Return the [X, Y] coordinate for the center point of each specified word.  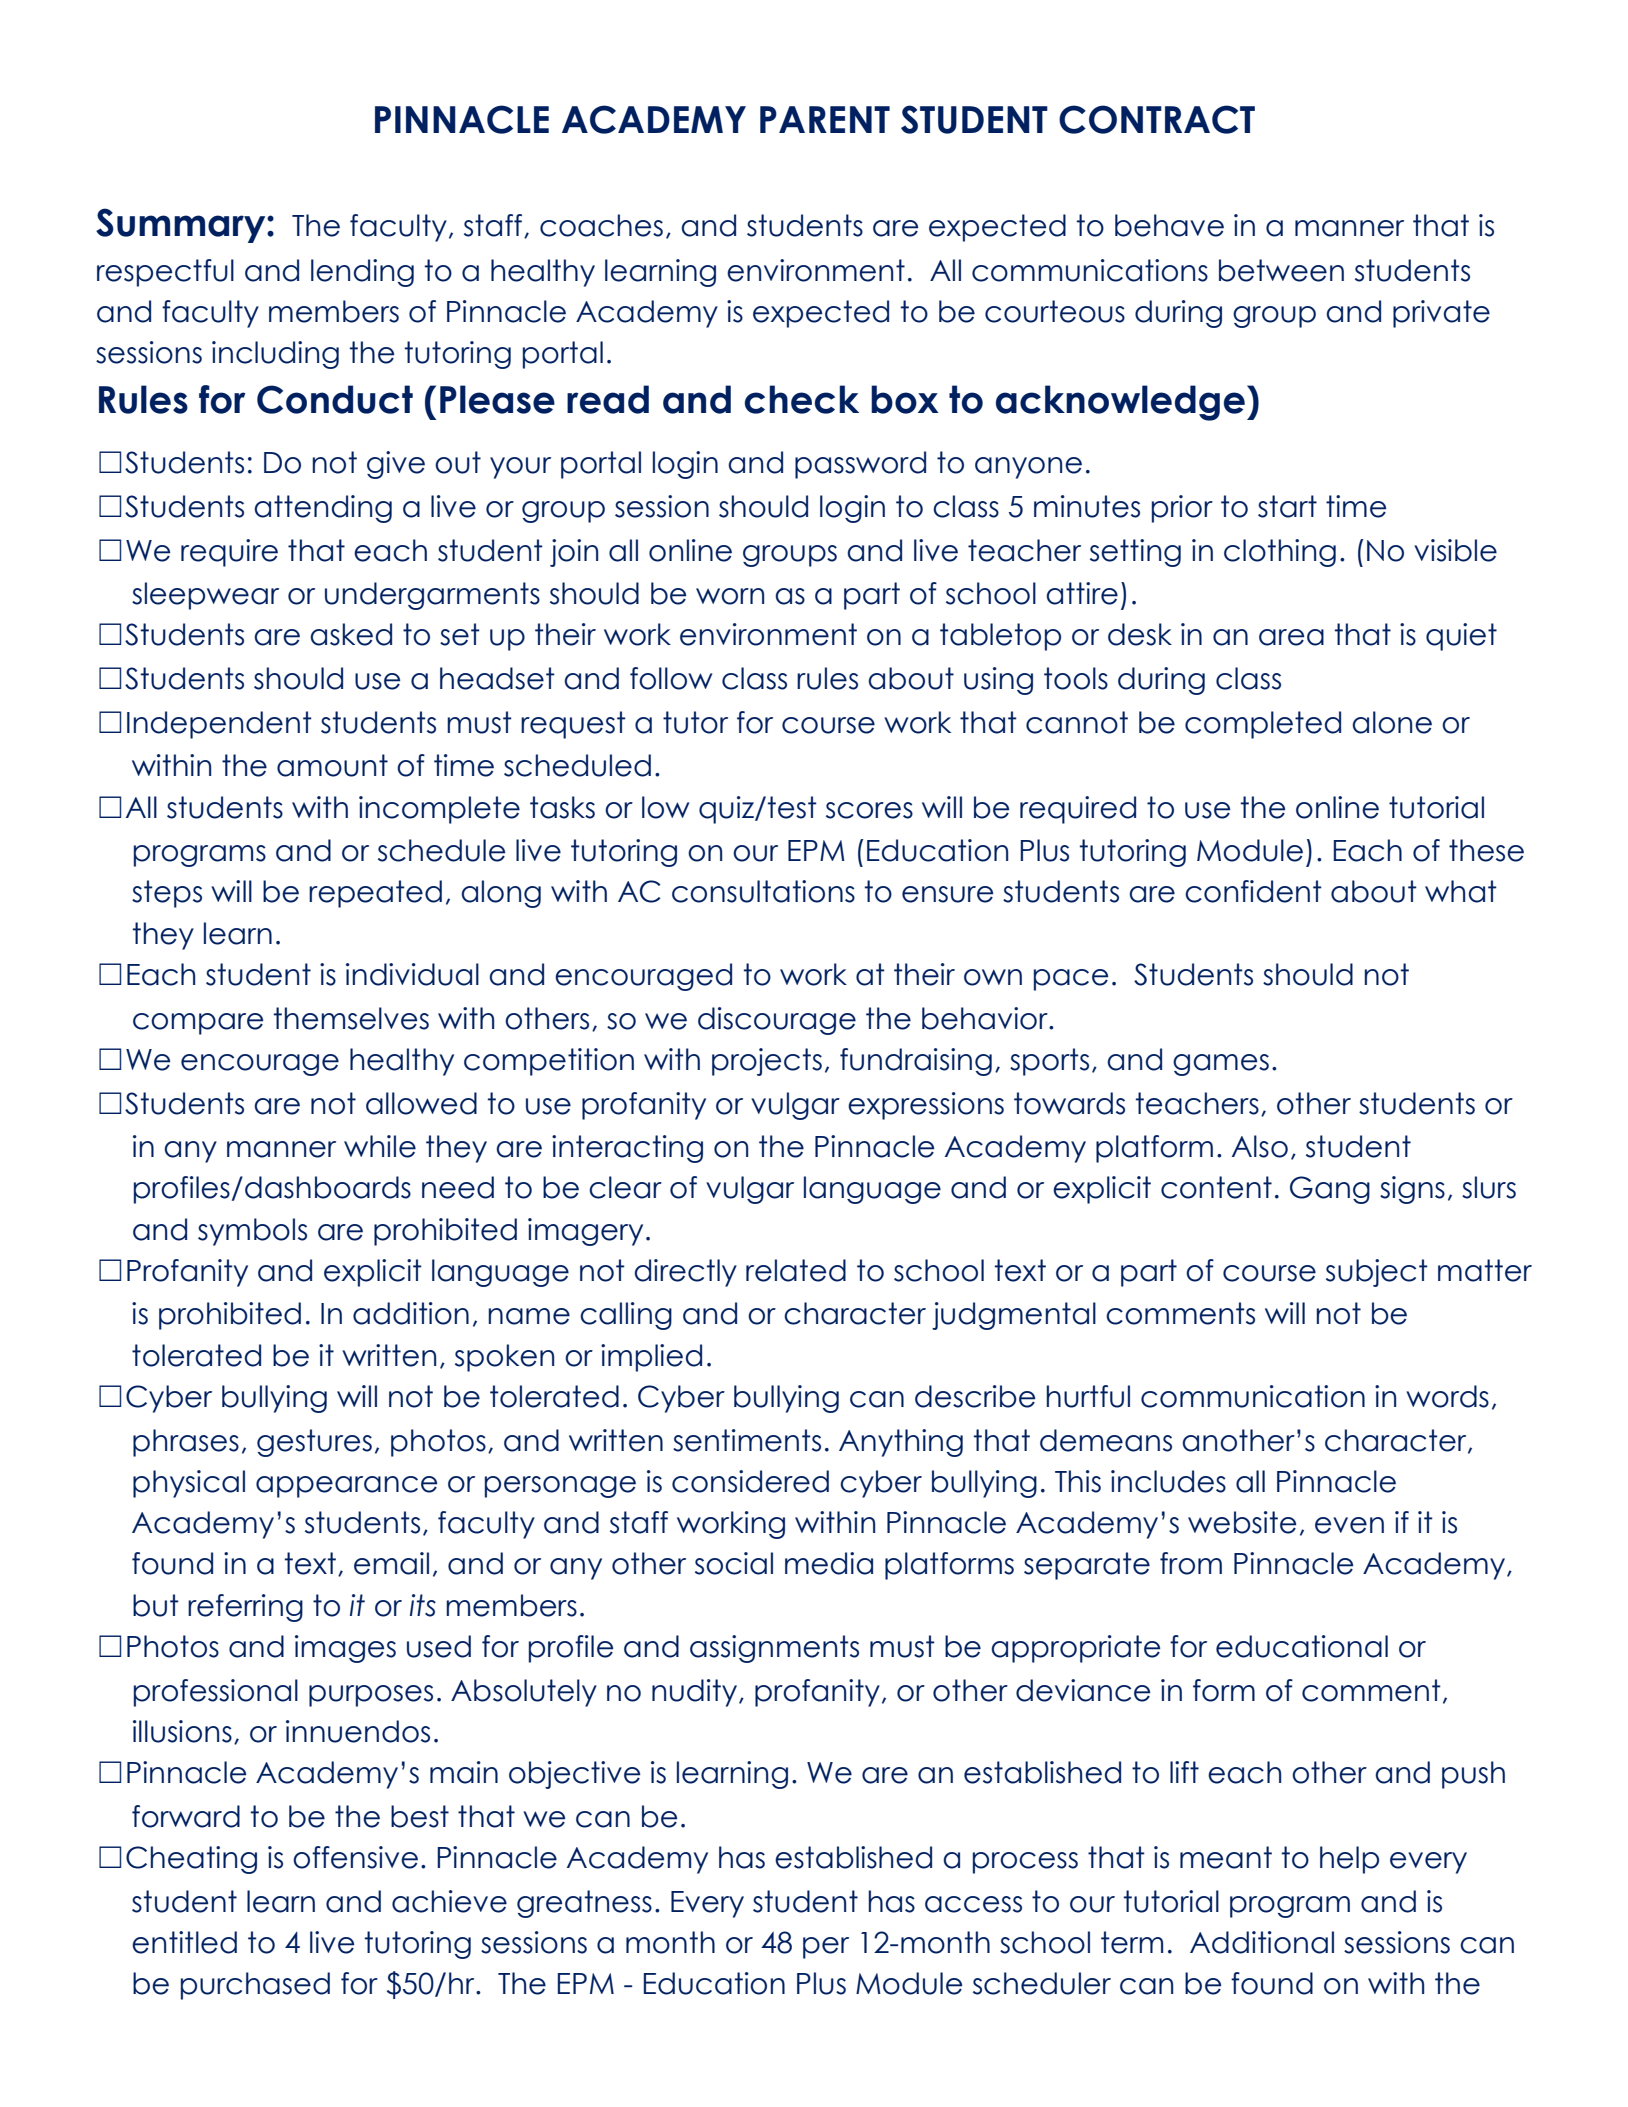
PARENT [825, 119]
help [1349, 1860]
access [973, 1904]
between [1281, 270]
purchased [255, 1986]
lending [362, 273]
